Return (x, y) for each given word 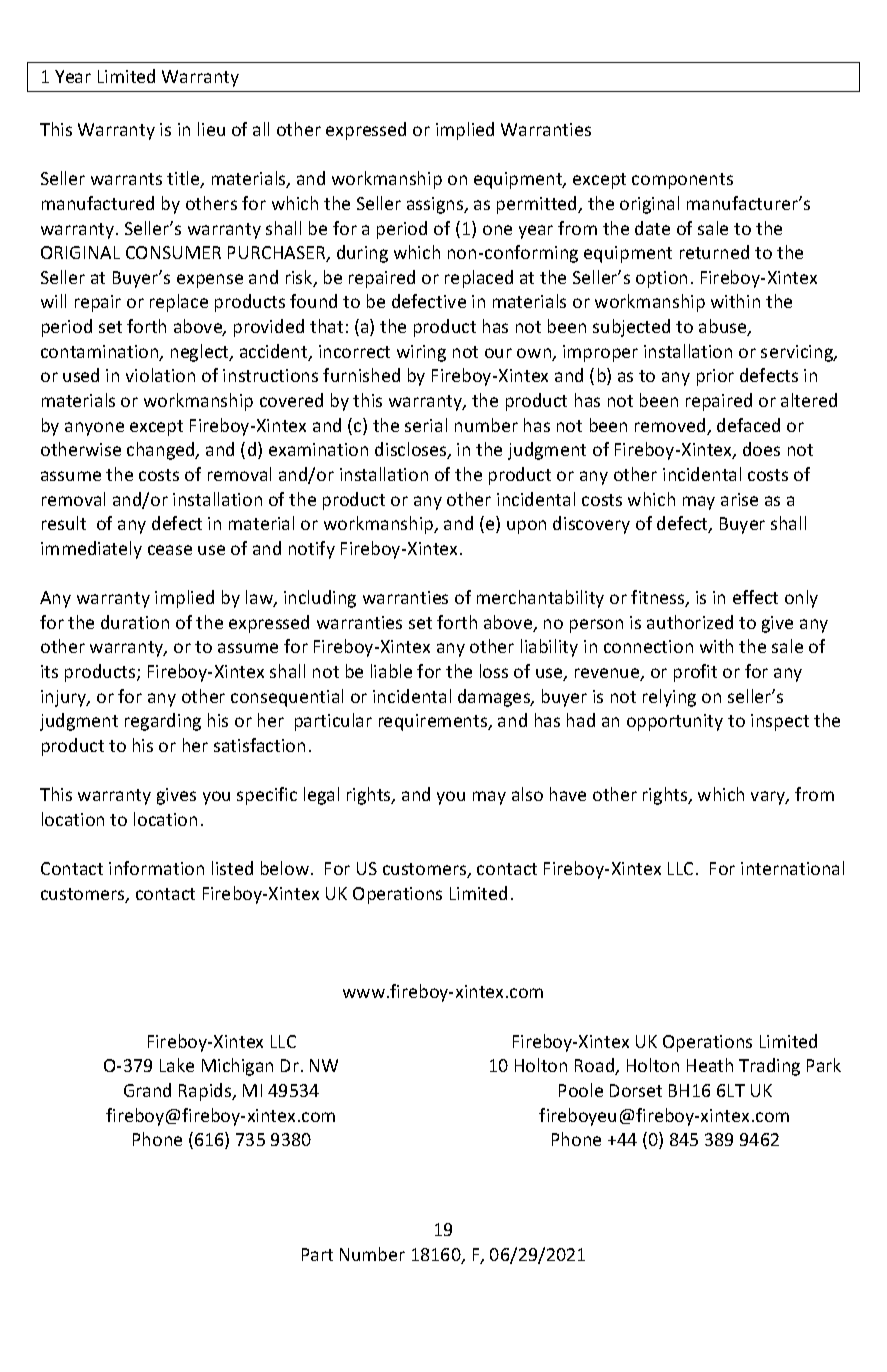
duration (135, 622)
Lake (177, 1065)
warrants (126, 179)
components (682, 181)
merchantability (540, 599)
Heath (710, 1065)
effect (755, 597)
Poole (581, 1090)
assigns (436, 205)
